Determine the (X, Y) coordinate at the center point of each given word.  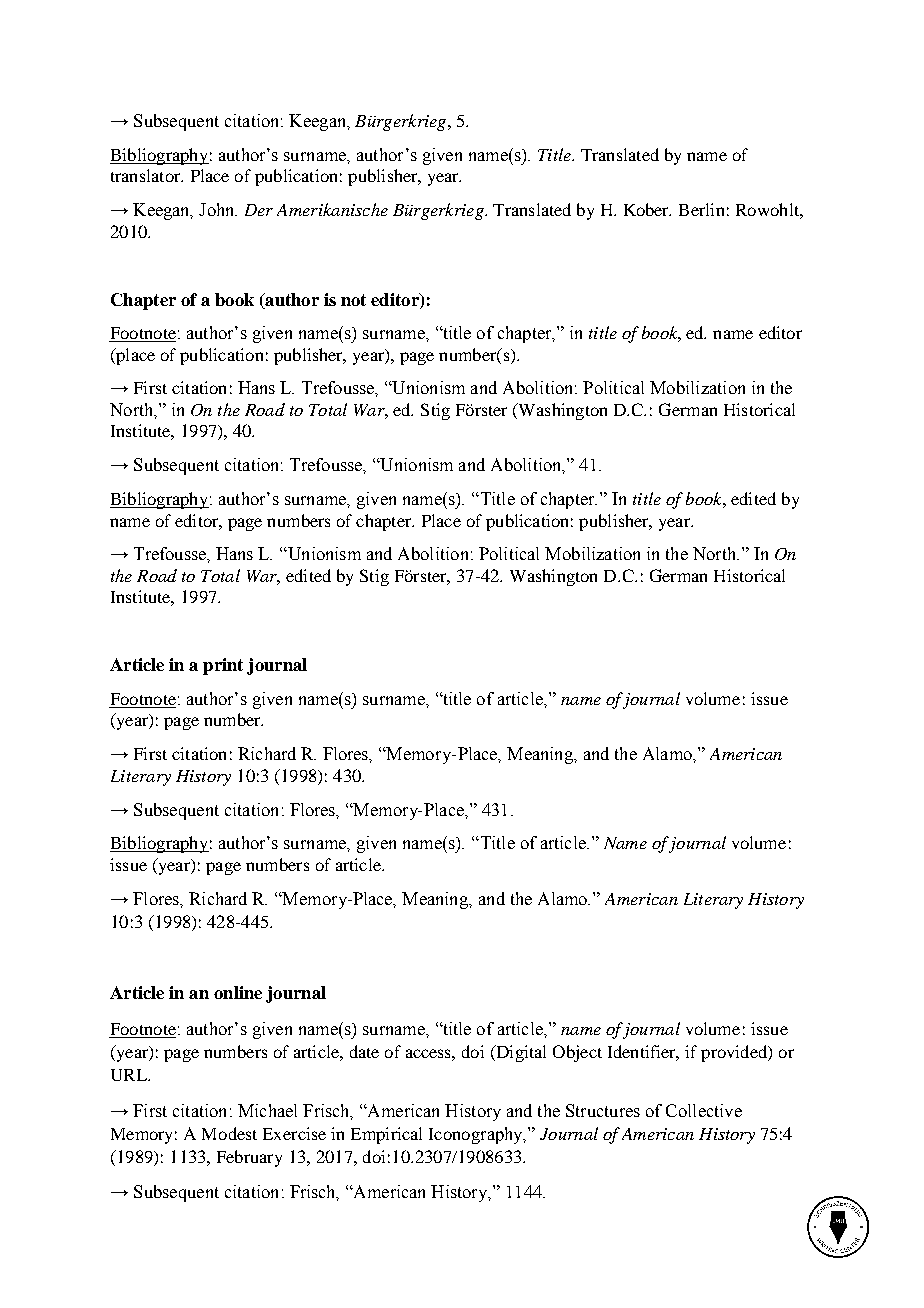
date (364, 1051)
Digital (520, 1053)
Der (259, 210)
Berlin (701, 209)
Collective (704, 1110)
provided (735, 1053)
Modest (229, 1133)
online (238, 992)
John (218, 209)
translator (147, 175)
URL (130, 1075)
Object (577, 1053)
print (223, 666)
